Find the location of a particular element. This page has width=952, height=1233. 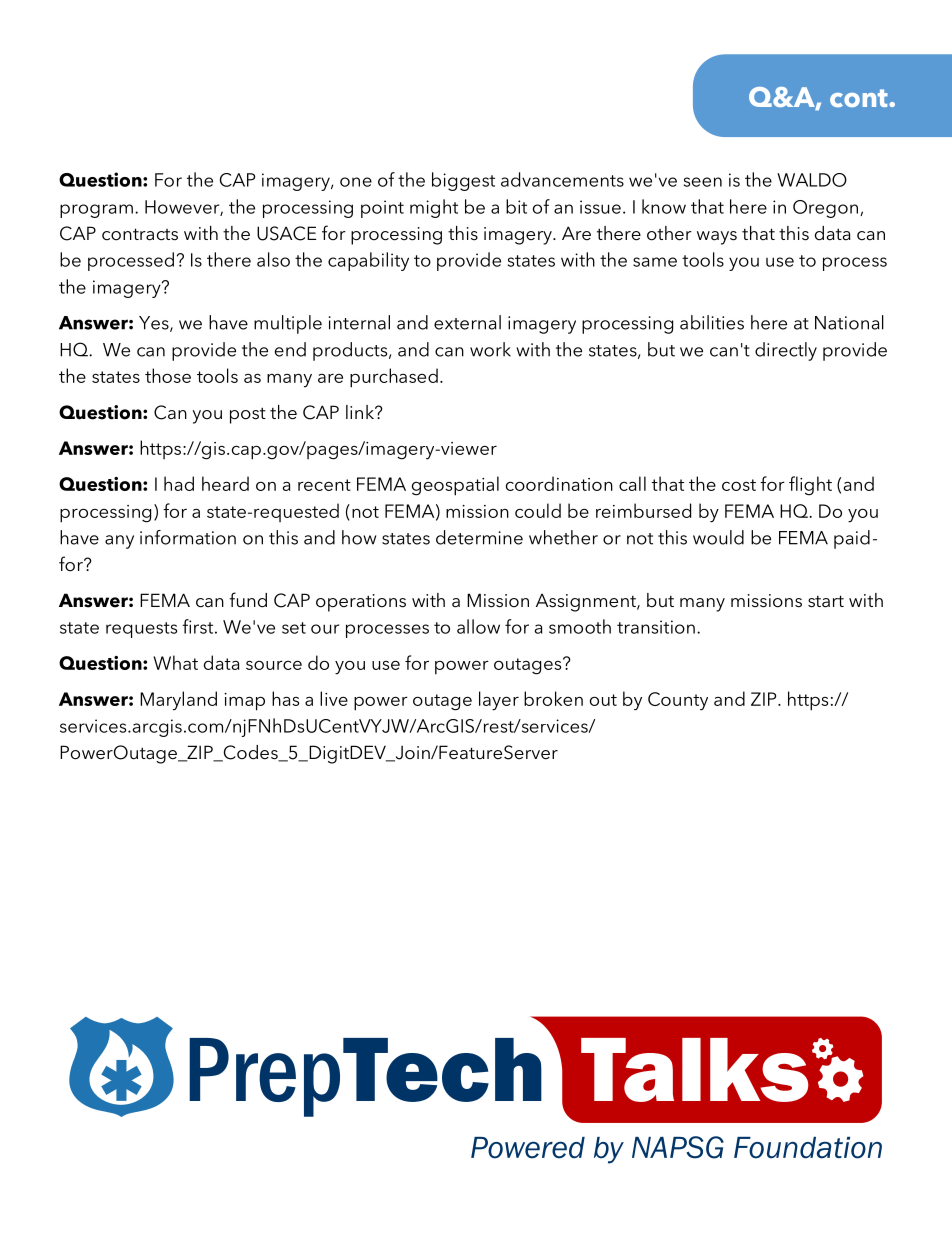

geospatial is located at coordinates (455, 486).
